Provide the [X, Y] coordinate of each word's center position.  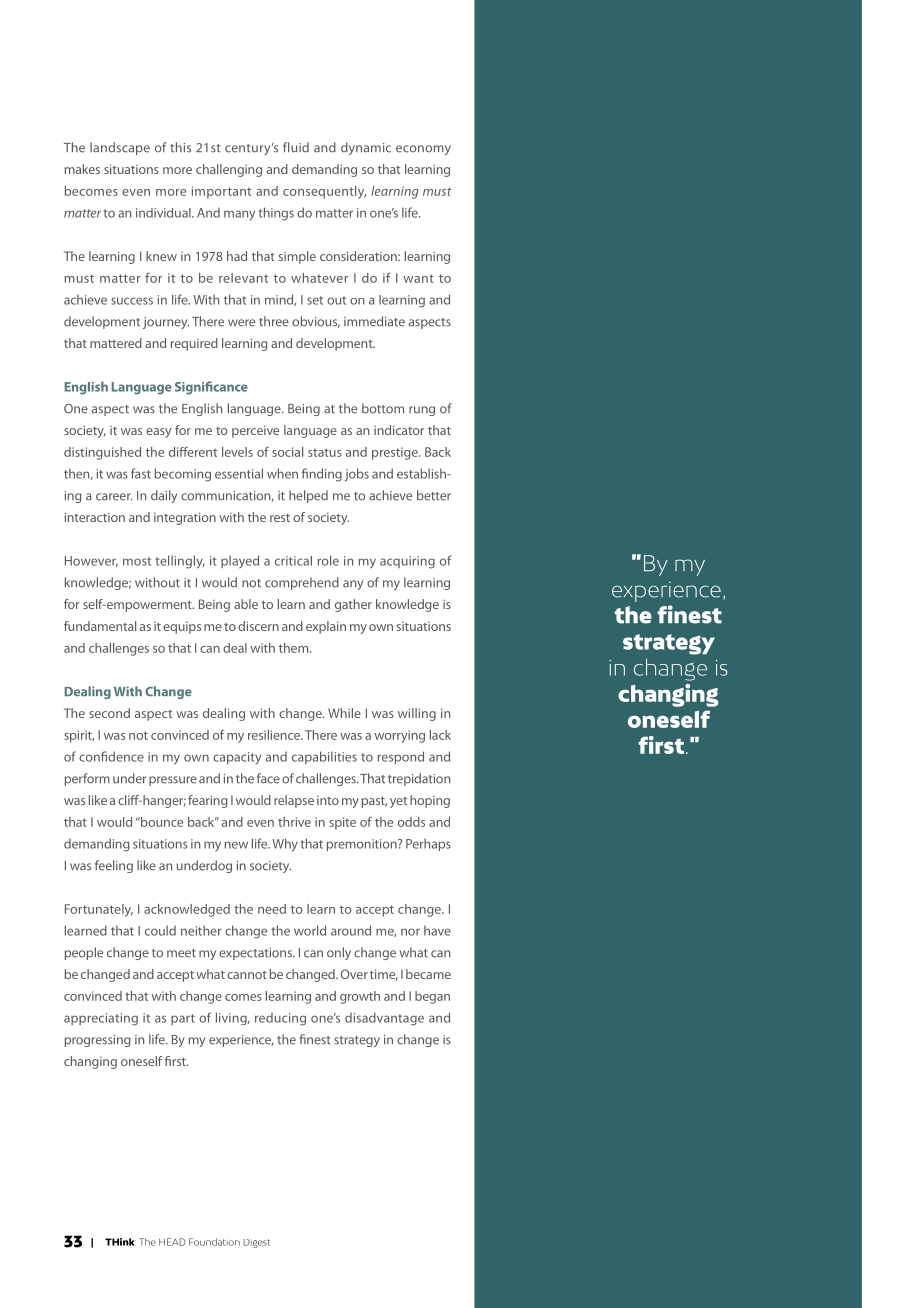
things [276, 214]
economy [423, 150]
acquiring [407, 562]
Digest [256, 1243]
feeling [114, 866]
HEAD [172, 1242]
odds [411, 822]
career [114, 497]
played [240, 561]
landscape [120, 148]
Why [285, 845]
